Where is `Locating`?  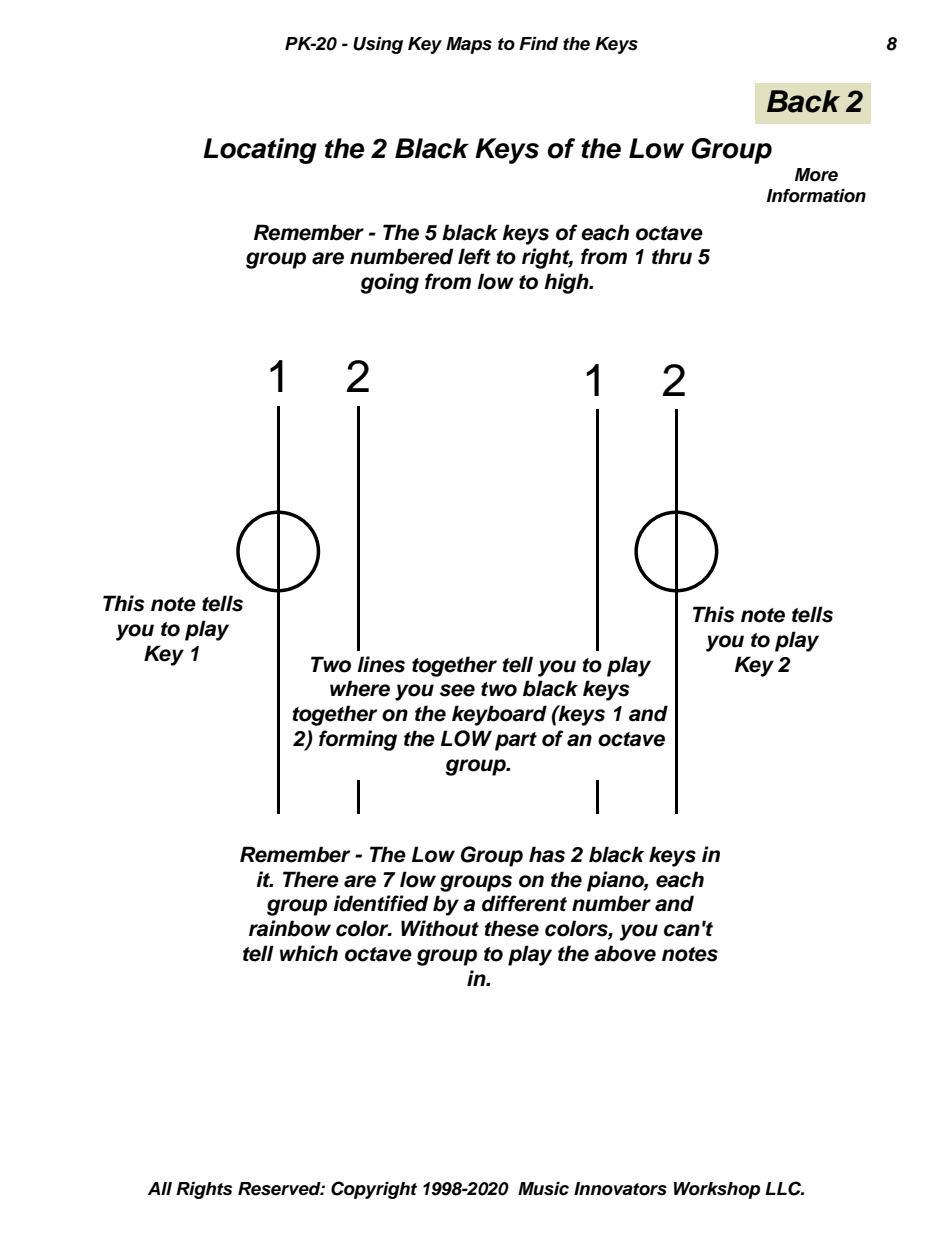 Locating is located at coordinates (260, 151).
